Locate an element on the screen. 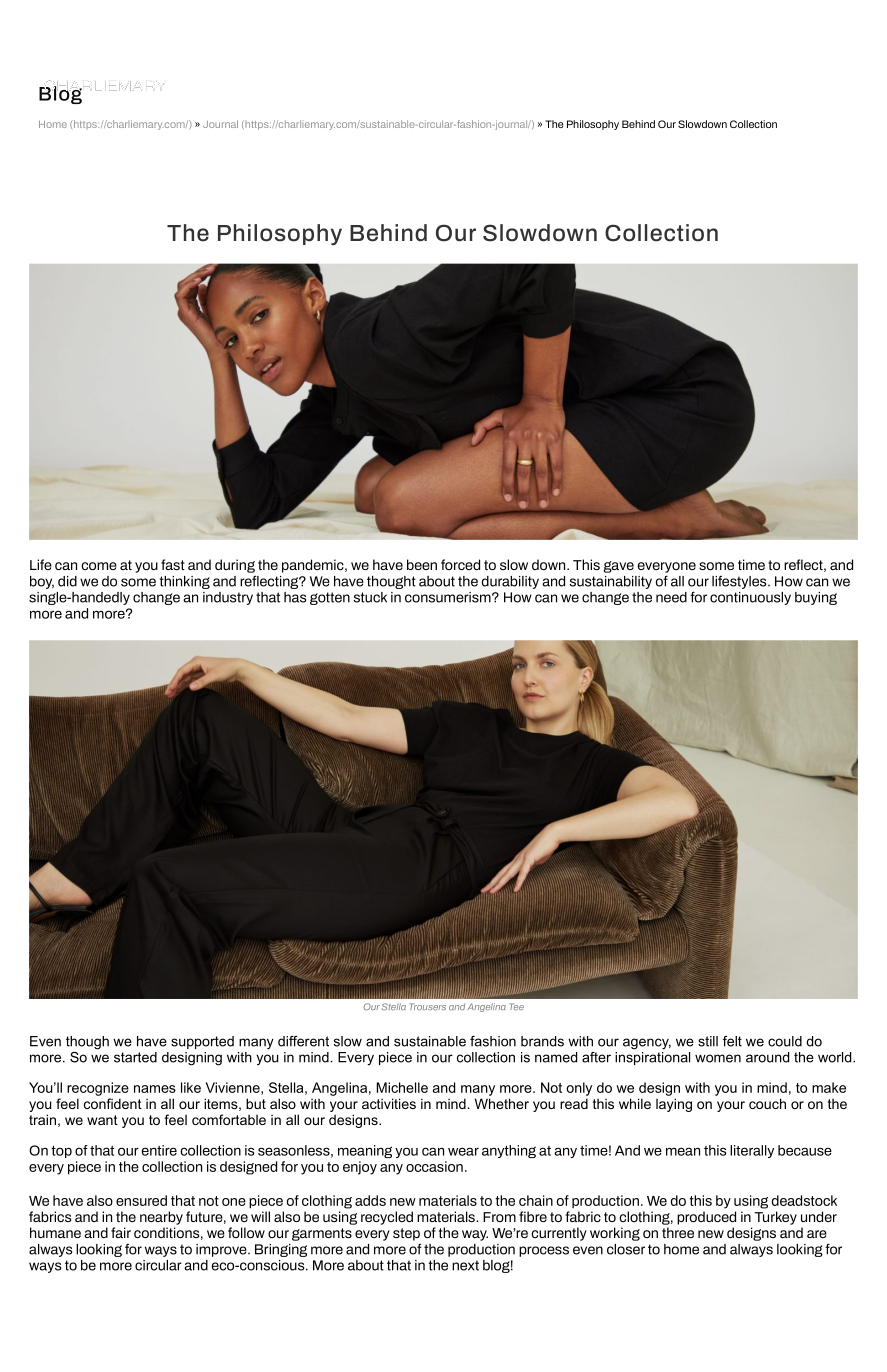 The width and height of the screenshot is (887, 1372). confident is located at coordinates (113, 1103).
